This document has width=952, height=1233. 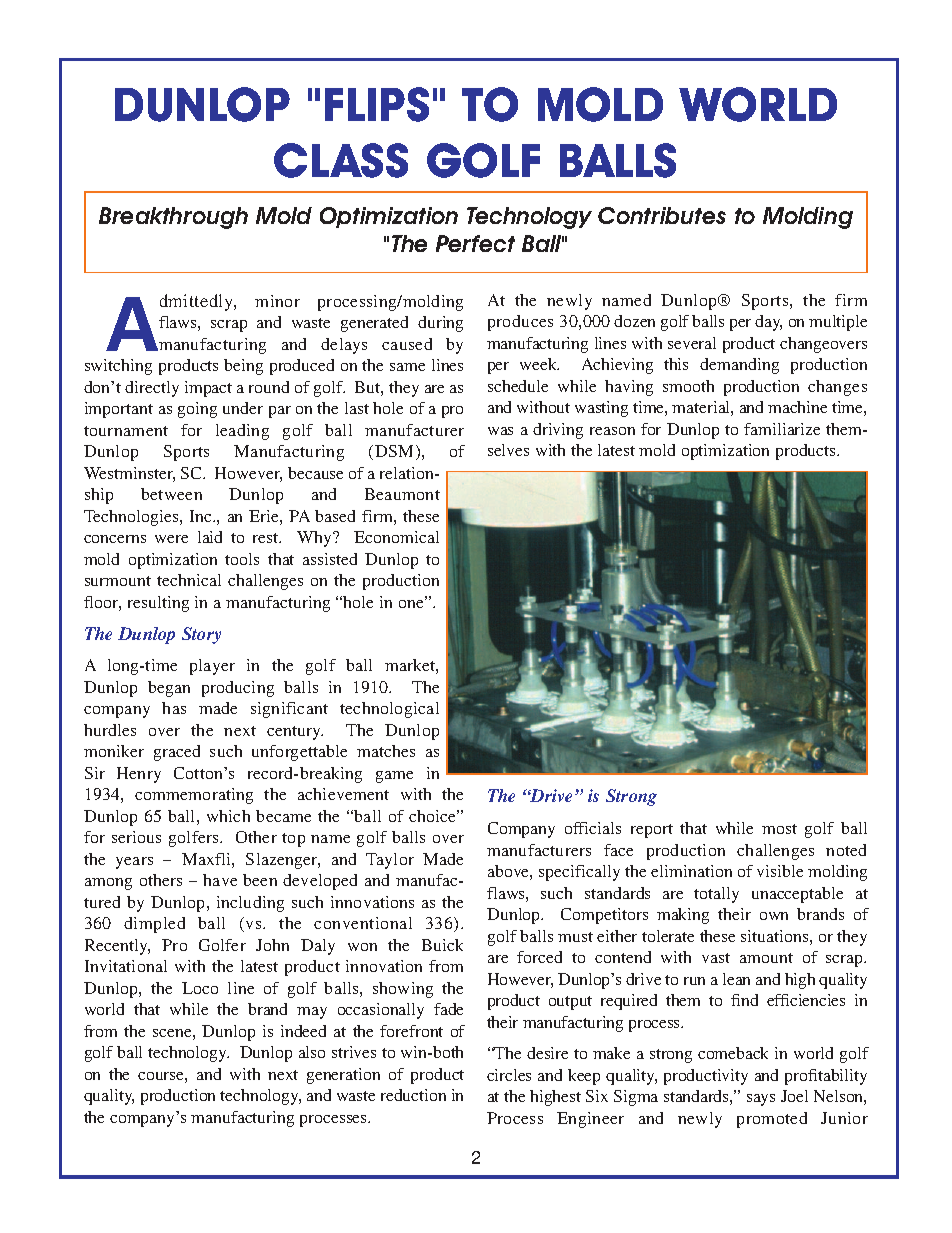 I want to click on most, so click(x=779, y=829).
